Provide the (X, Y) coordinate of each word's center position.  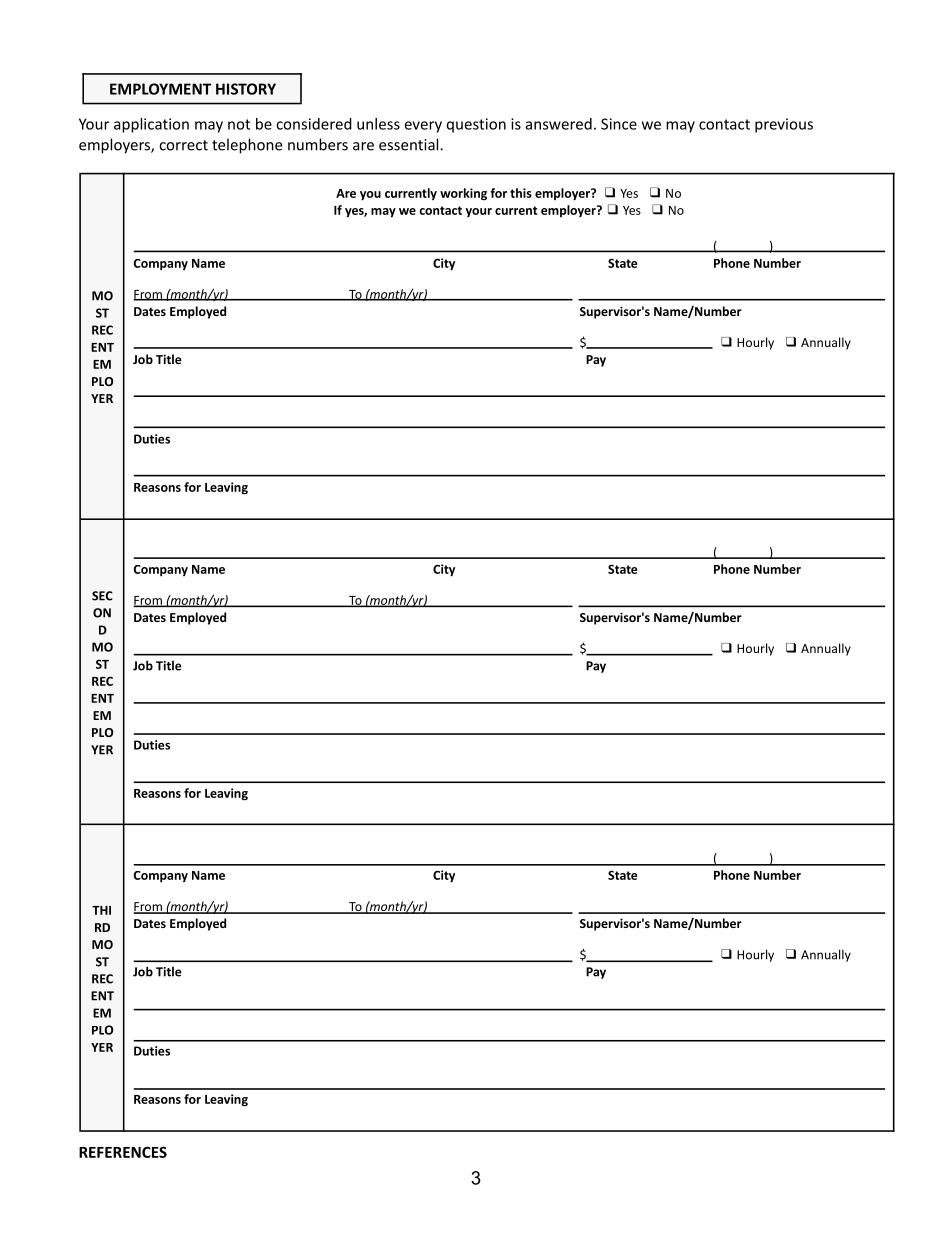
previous (784, 125)
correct (183, 145)
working (463, 194)
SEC (102, 596)
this (521, 193)
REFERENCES (123, 1152)
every (423, 127)
